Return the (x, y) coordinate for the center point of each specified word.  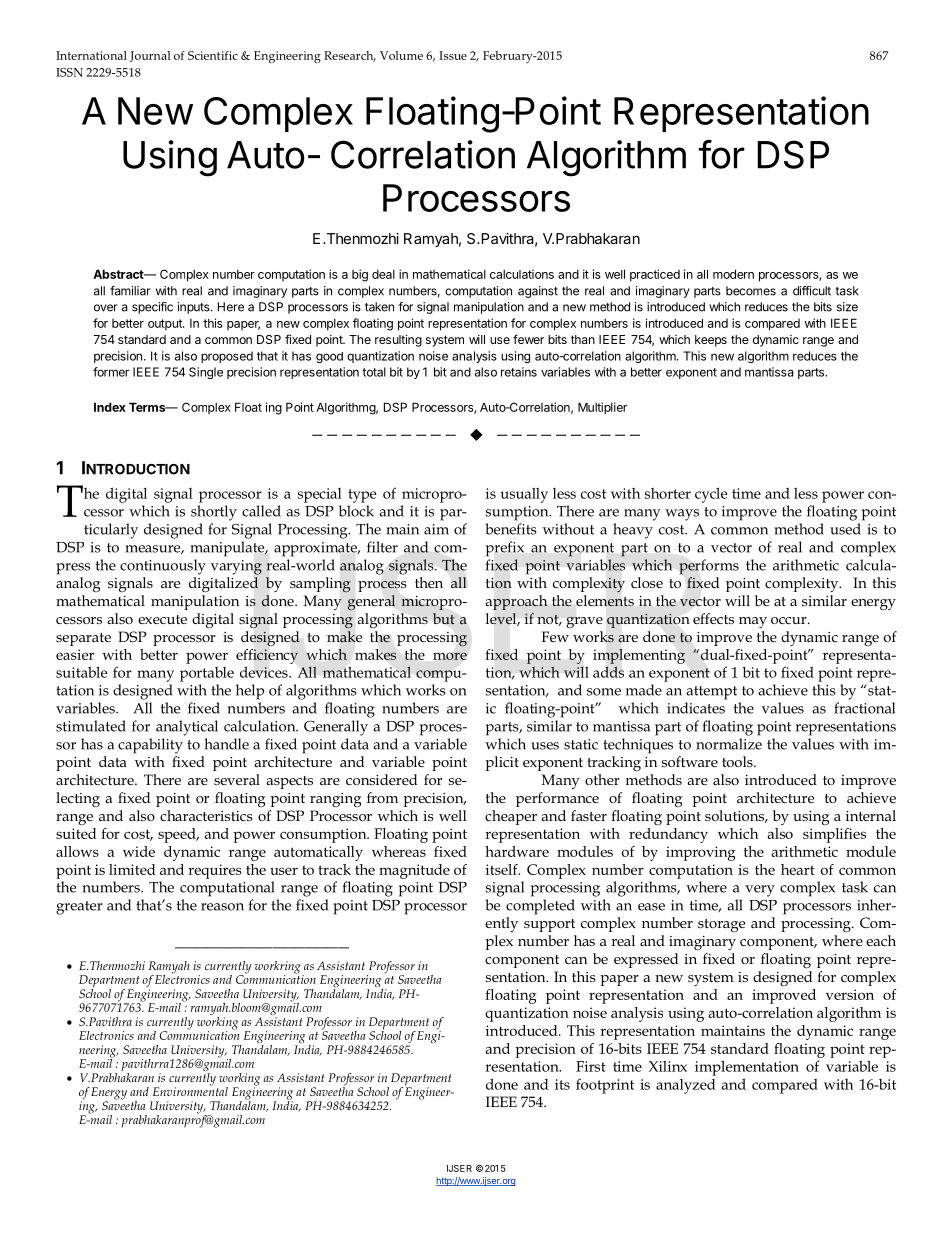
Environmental (190, 1090)
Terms (148, 407)
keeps (711, 341)
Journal (150, 56)
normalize (729, 744)
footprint (605, 1086)
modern (733, 274)
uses (545, 746)
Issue (453, 55)
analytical (187, 728)
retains (519, 372)
